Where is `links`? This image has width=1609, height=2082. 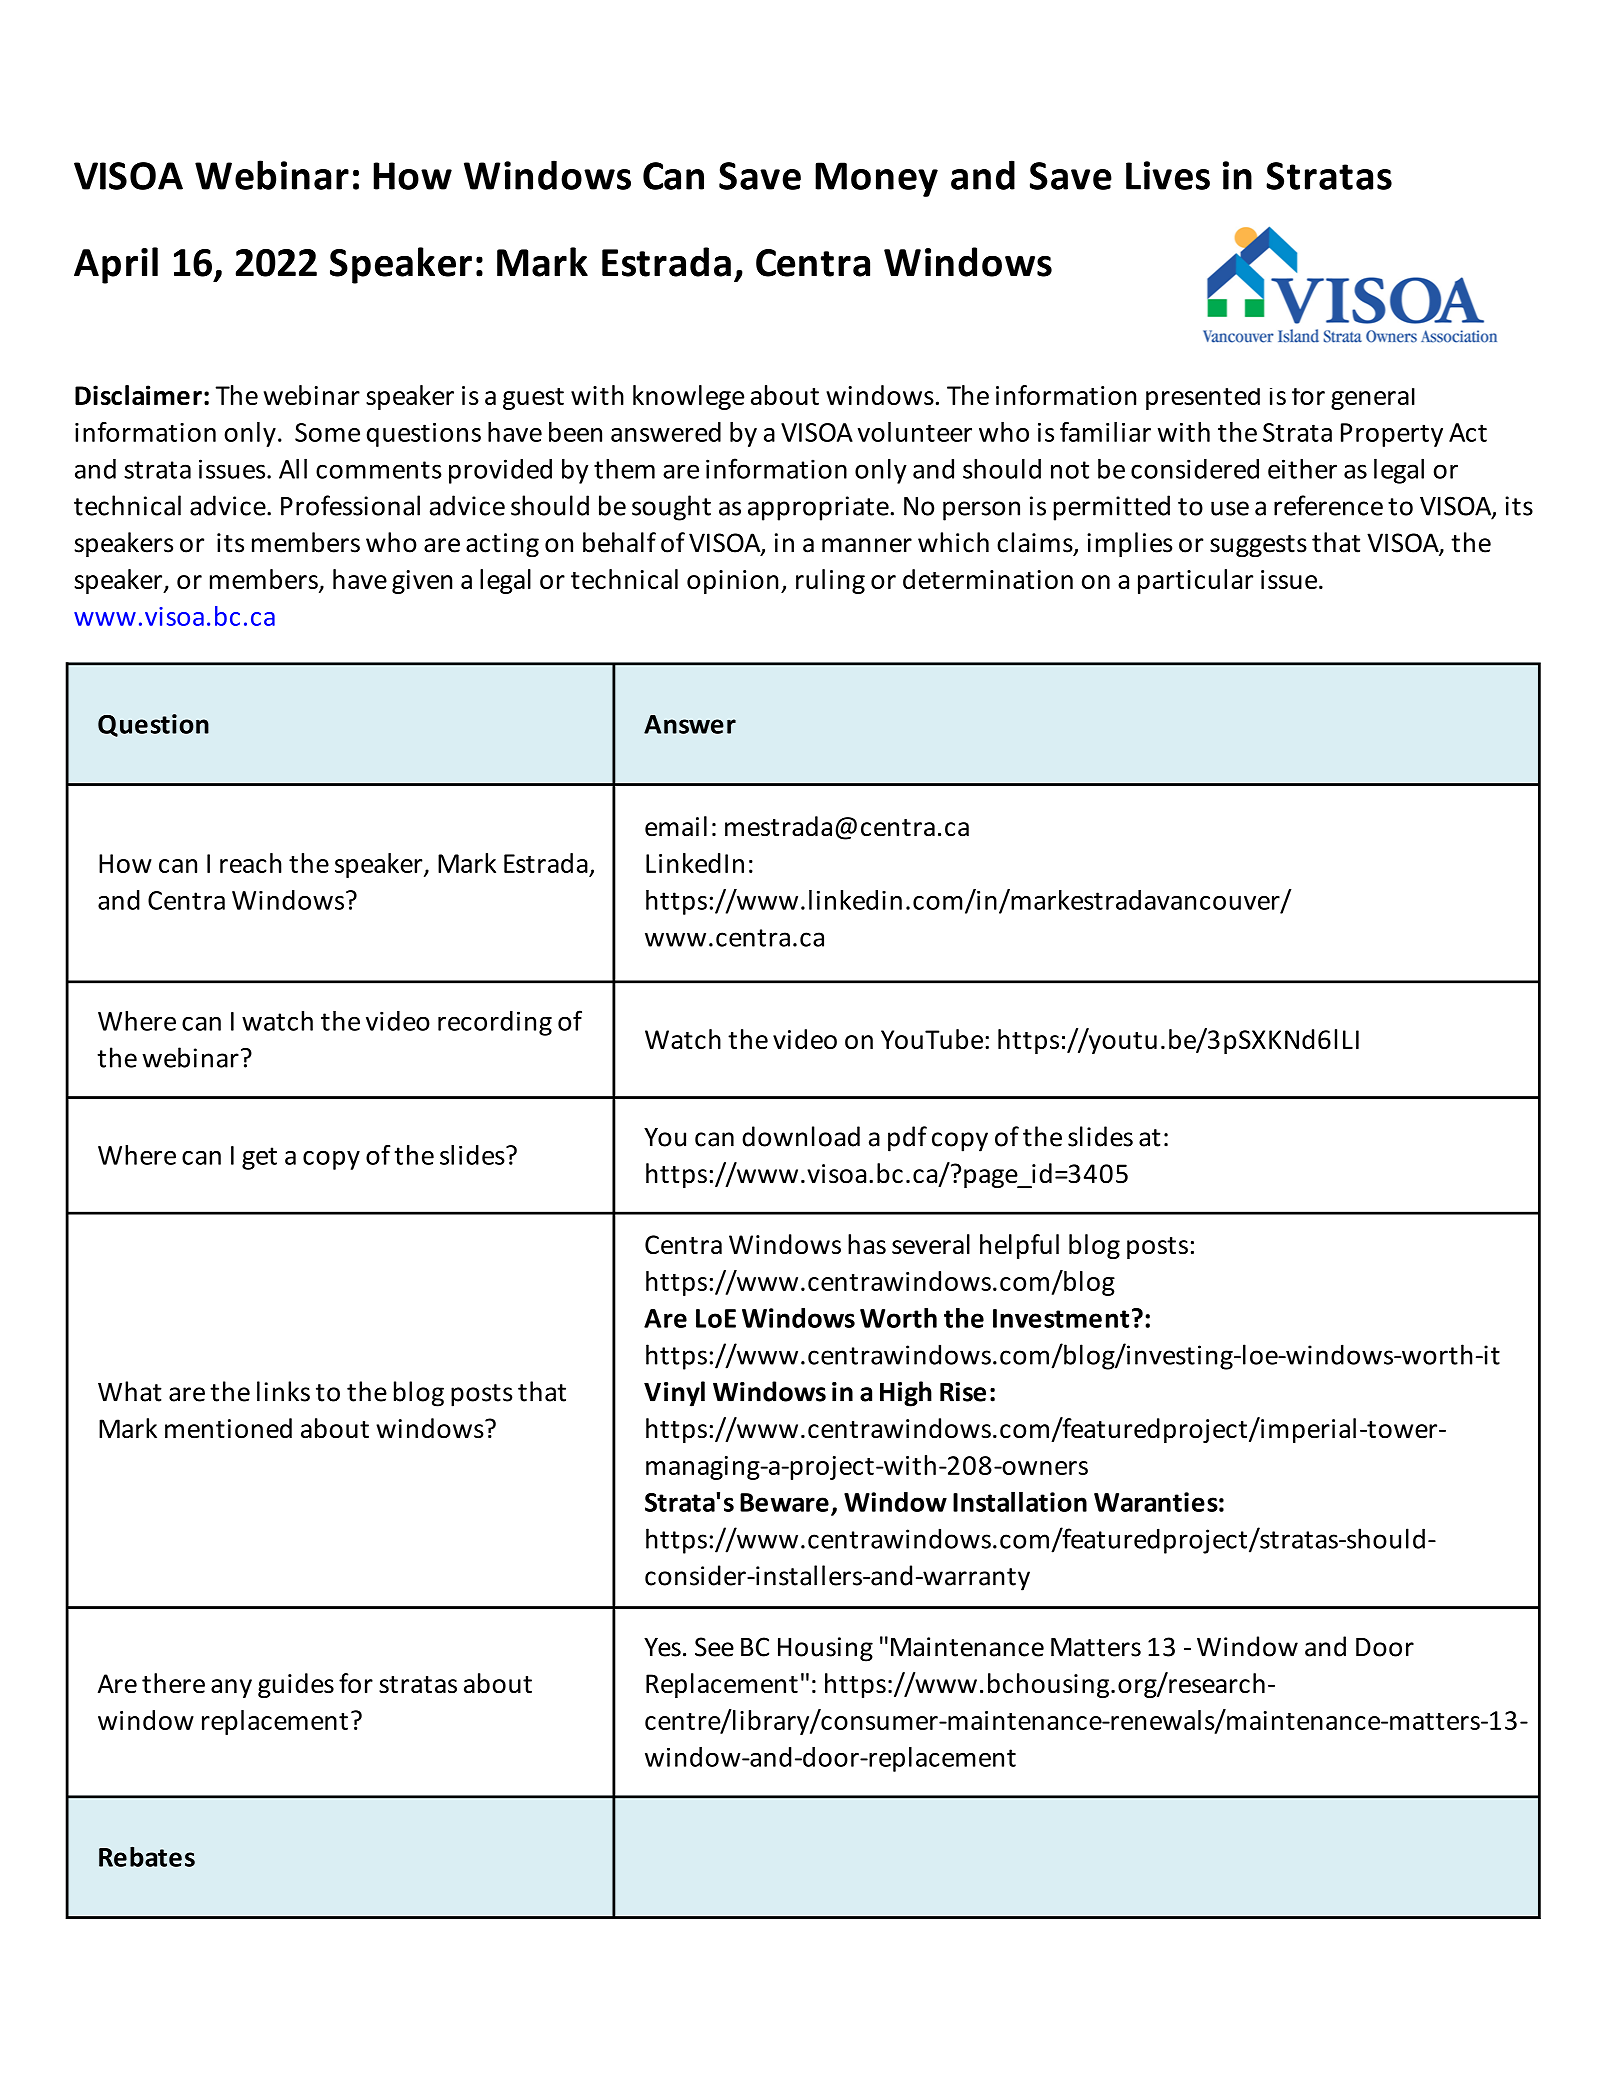
links is located at coordinates (283, 1391).
